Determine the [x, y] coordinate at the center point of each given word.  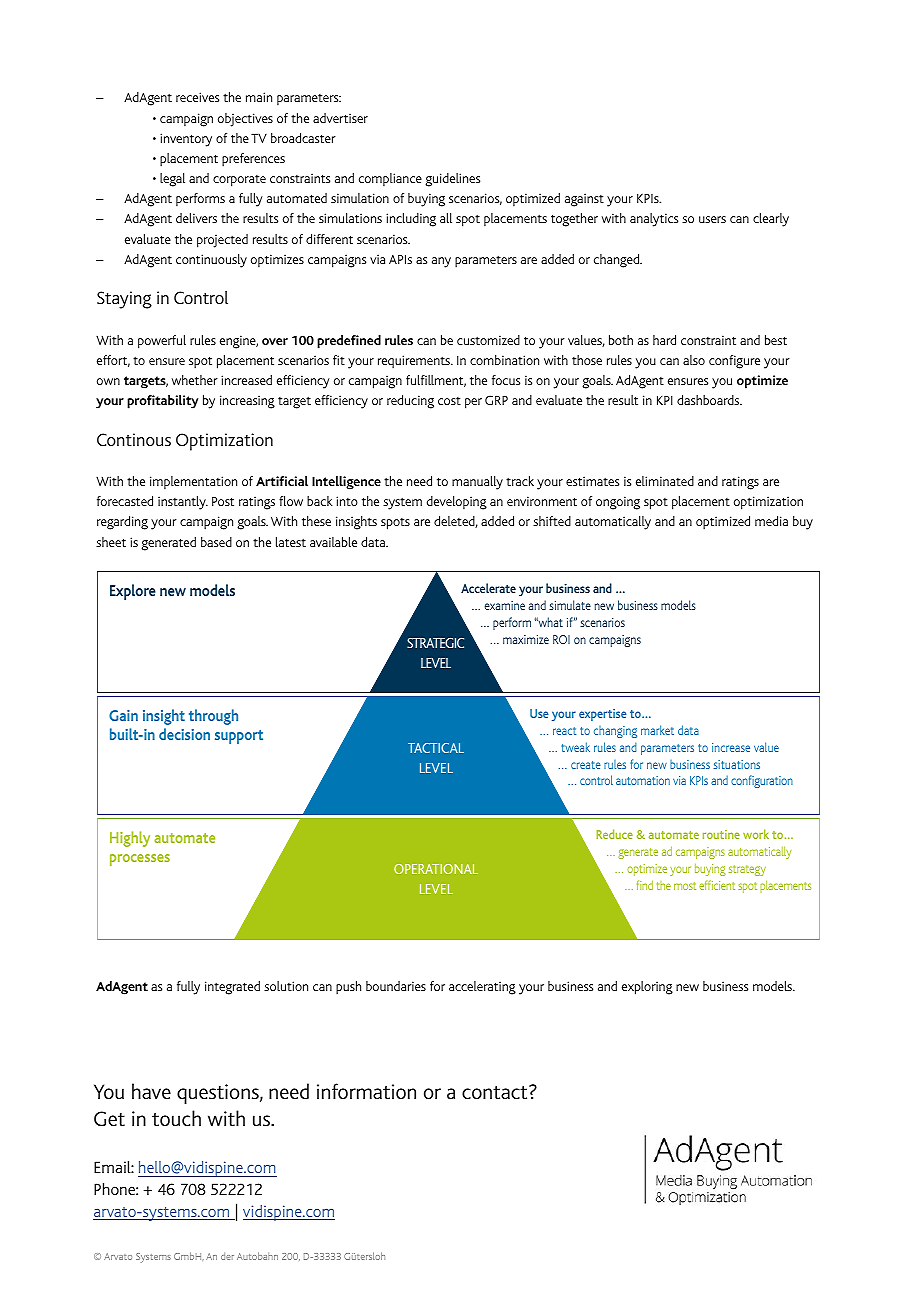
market [657, 730]
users [712, 219]
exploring [647, 988]
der [227, 1256]
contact [496, 1092]
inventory [186, 140]
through [213, 717]
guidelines [452, 180]
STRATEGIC [435, 643]
